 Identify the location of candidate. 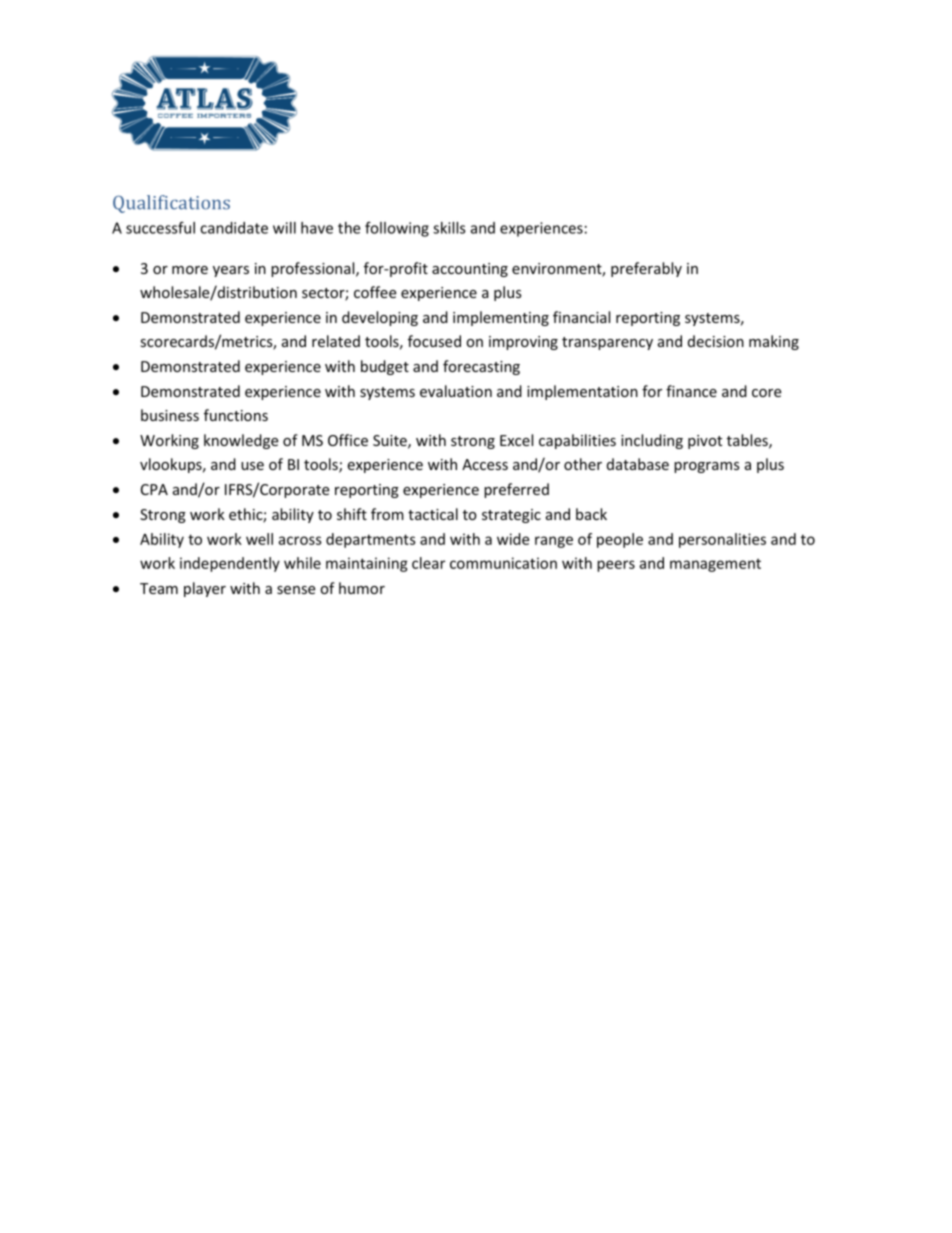
(234, 228).
